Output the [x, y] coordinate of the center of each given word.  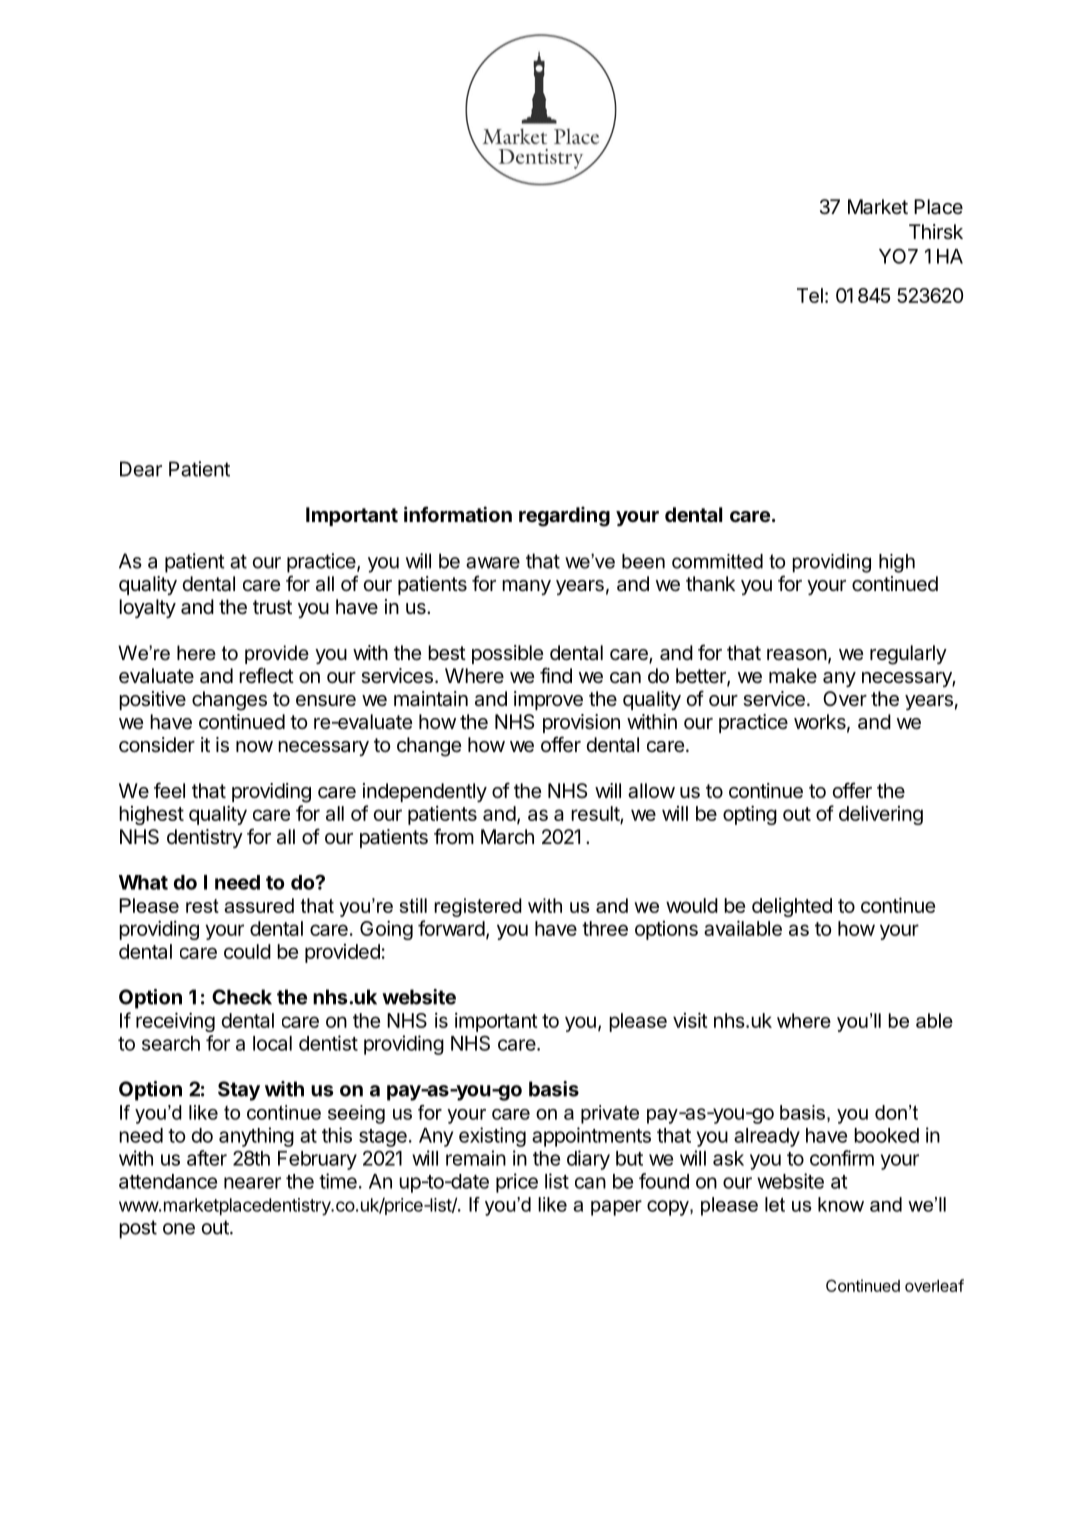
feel [169, 790]
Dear [141, 469]
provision [581, 723]
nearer [252, 1183]
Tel [810, 295]
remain [476, 1158]
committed [717, 561]
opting [750, 815]
